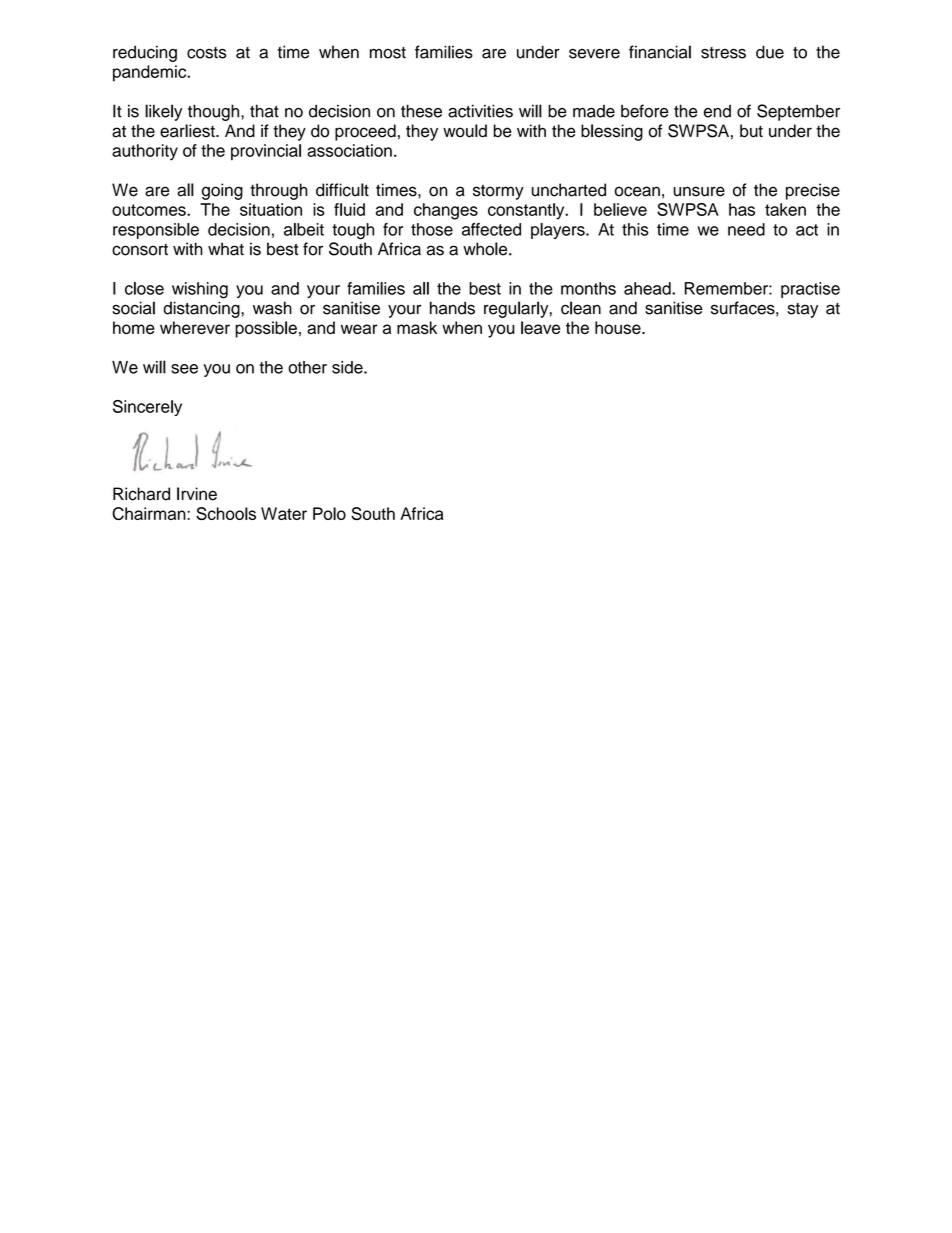  Describe the element at coordinates (388, 53) in the screenshot. I see `most` at that location.
